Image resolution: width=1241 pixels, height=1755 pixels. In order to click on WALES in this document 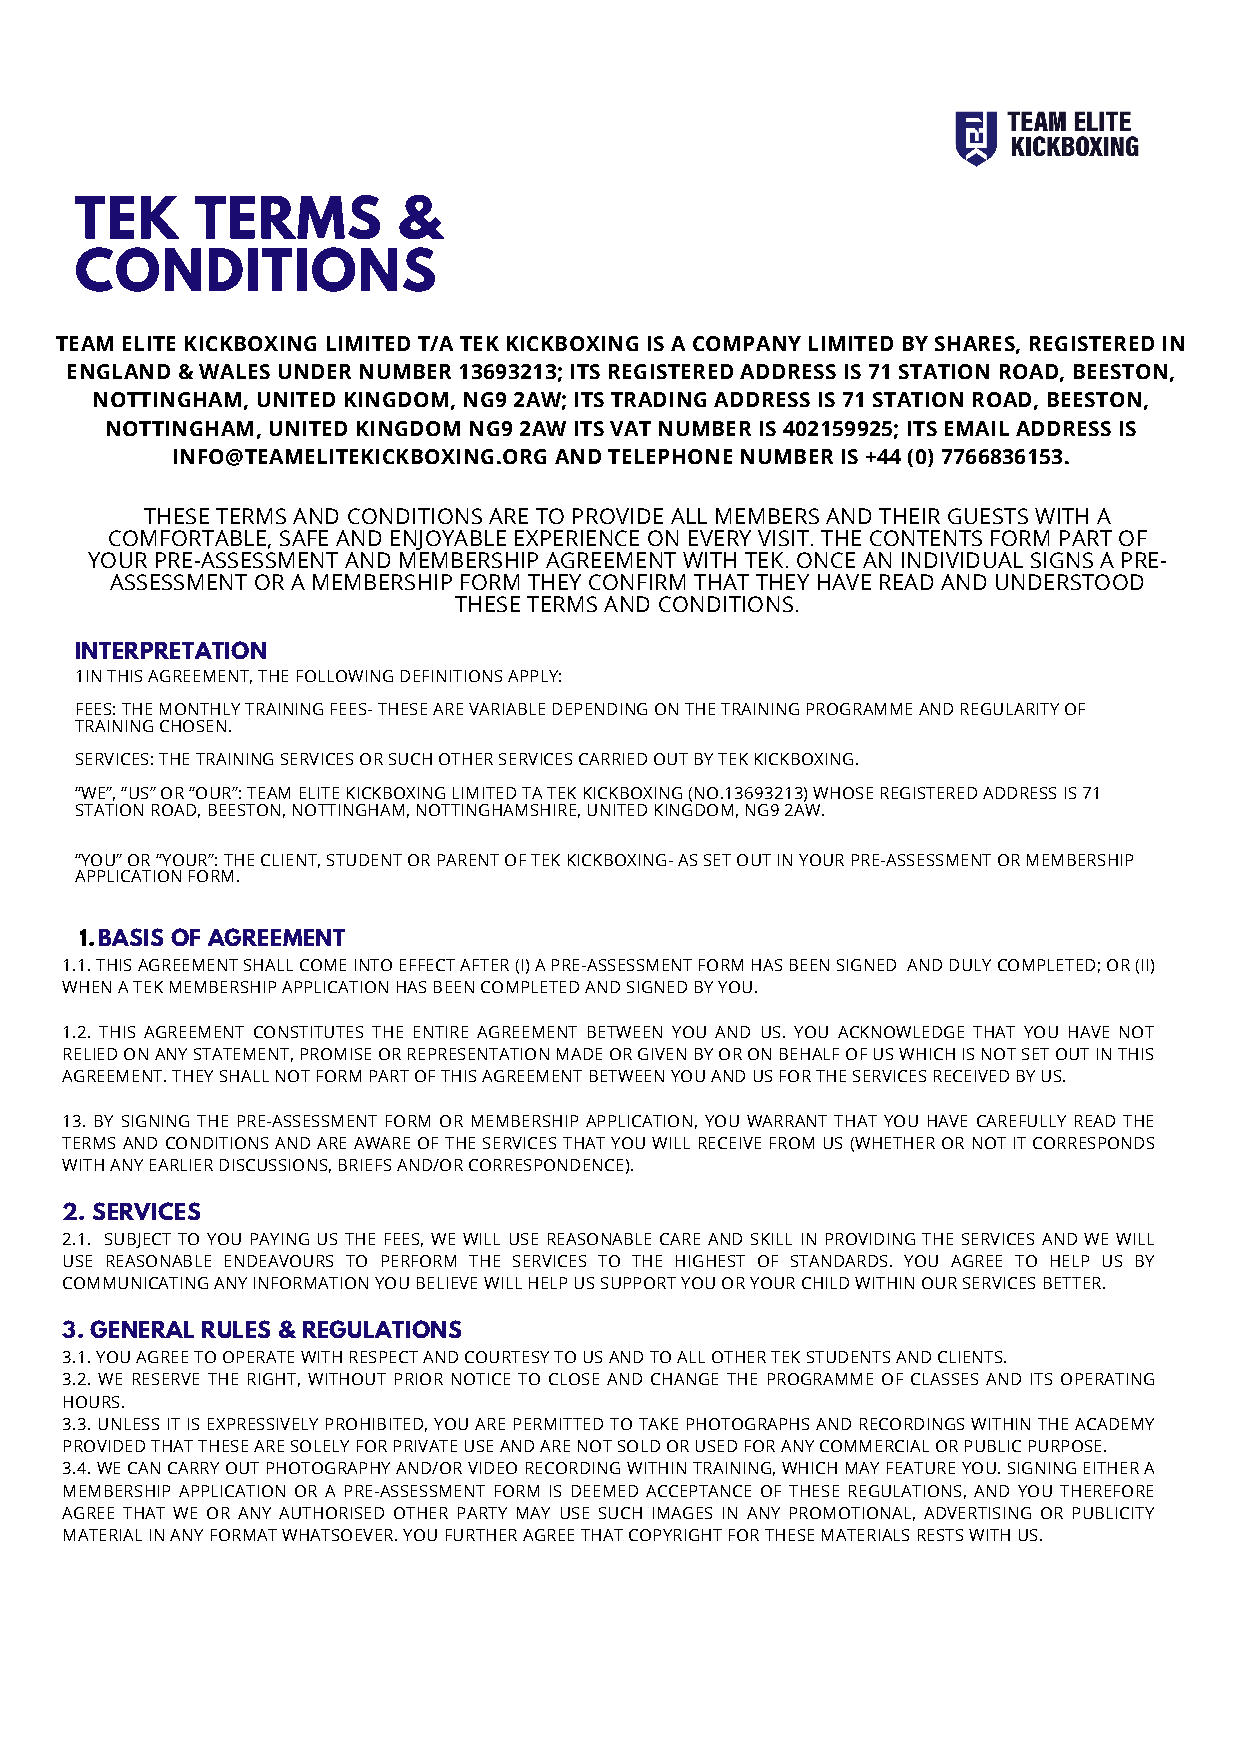, I will do `click(234, 371)`.
